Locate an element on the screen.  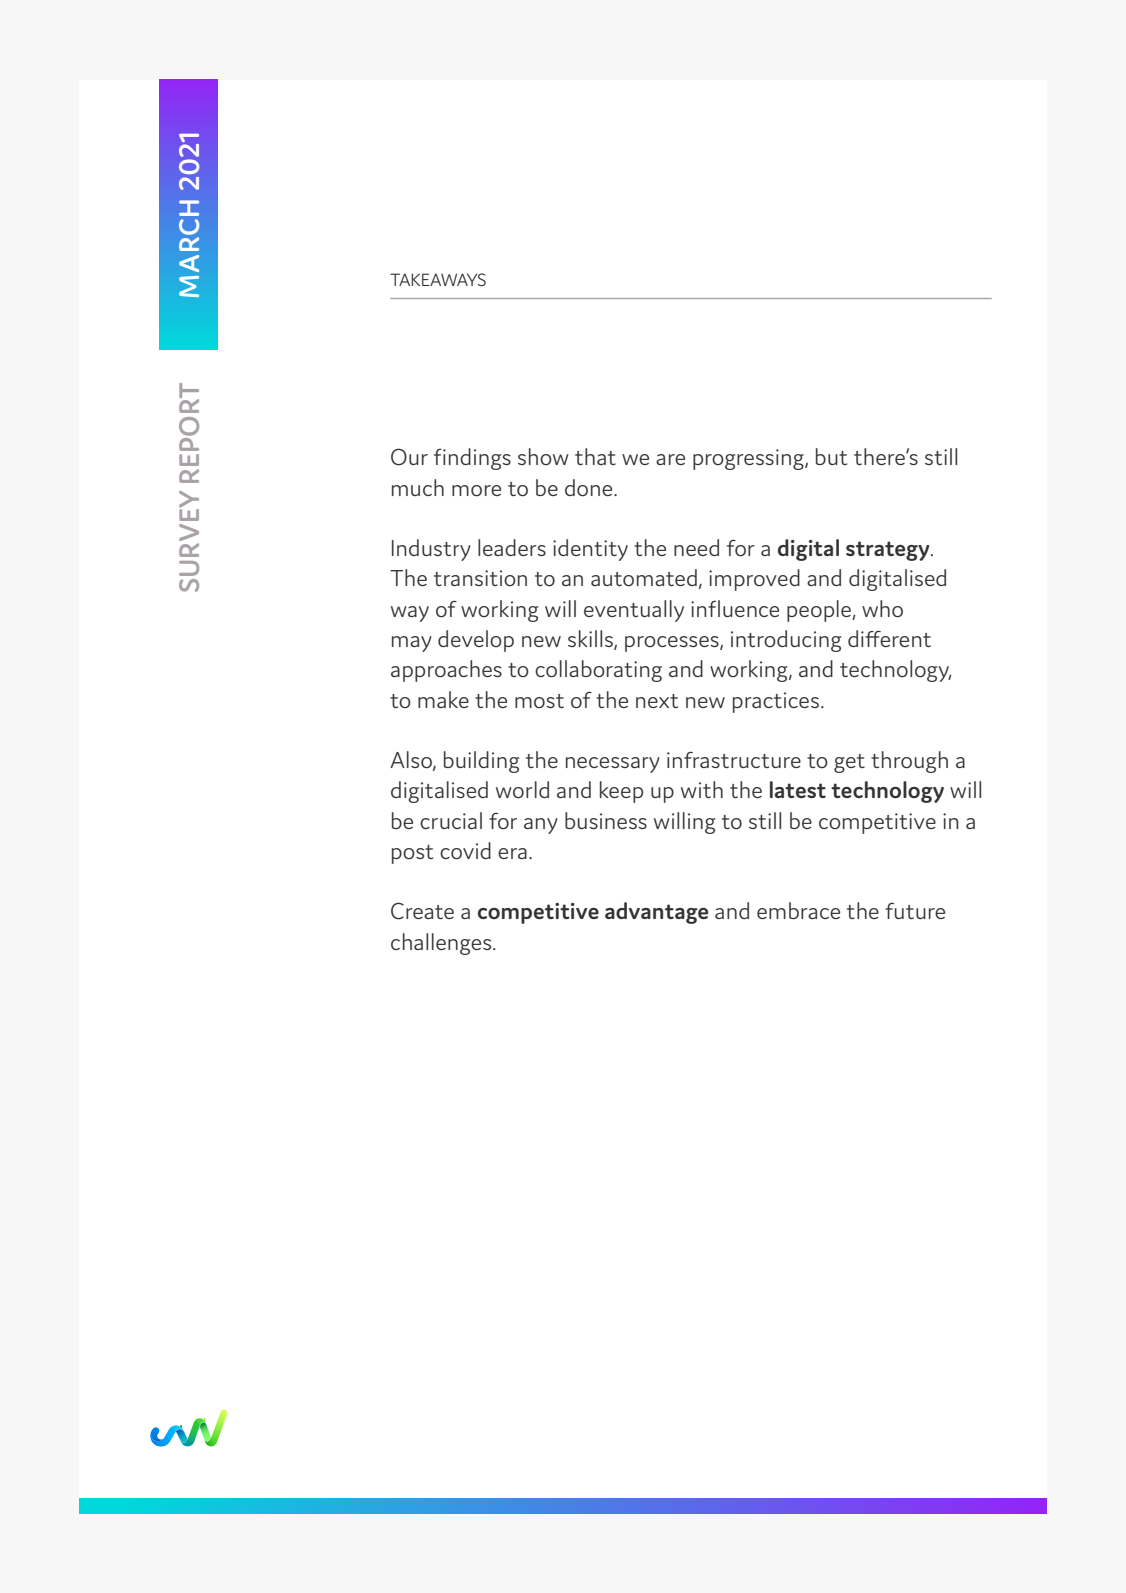
but is located at coordinates (831, 456).
